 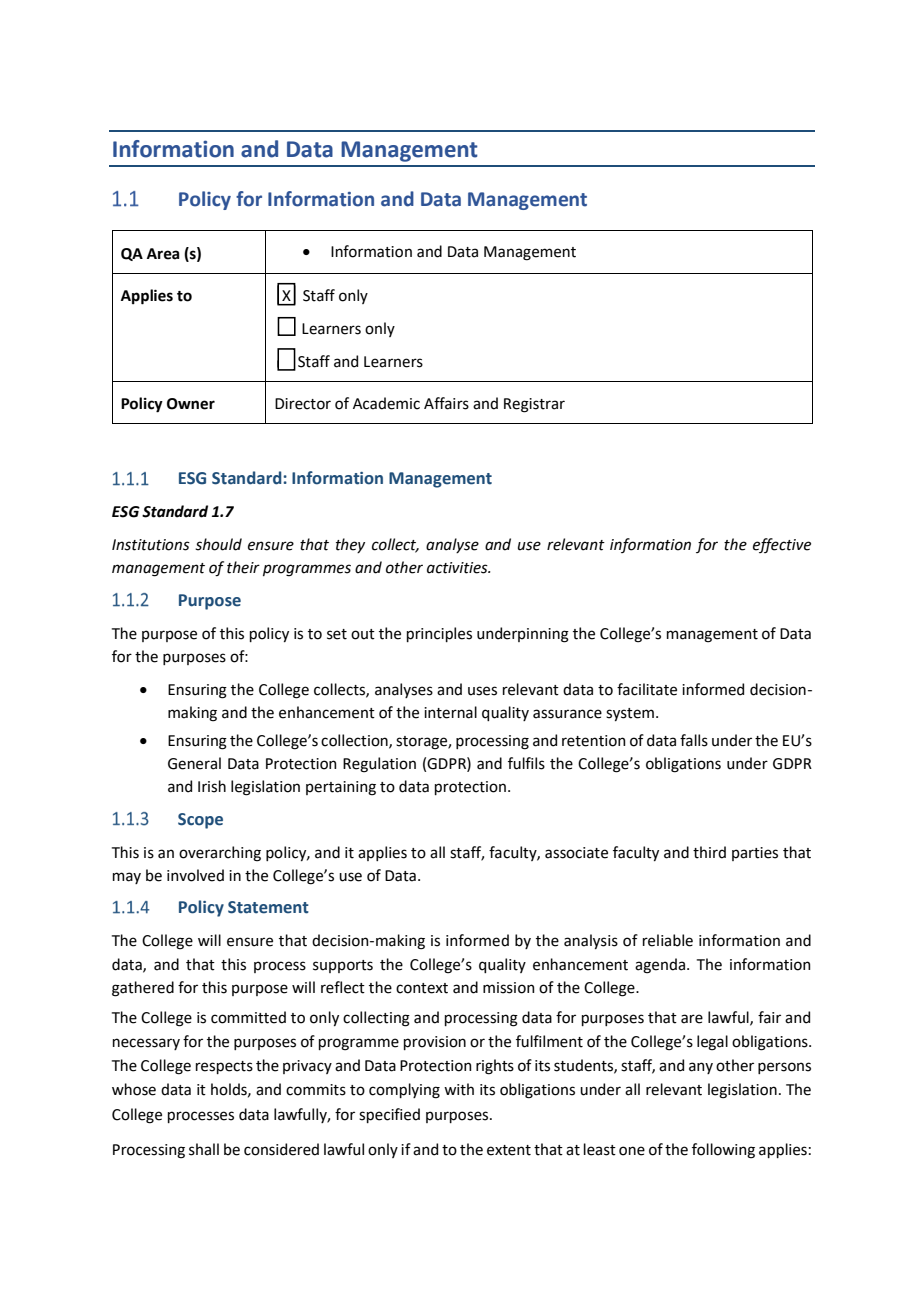 I want to click on Academic, so click(x=386, y=403).
